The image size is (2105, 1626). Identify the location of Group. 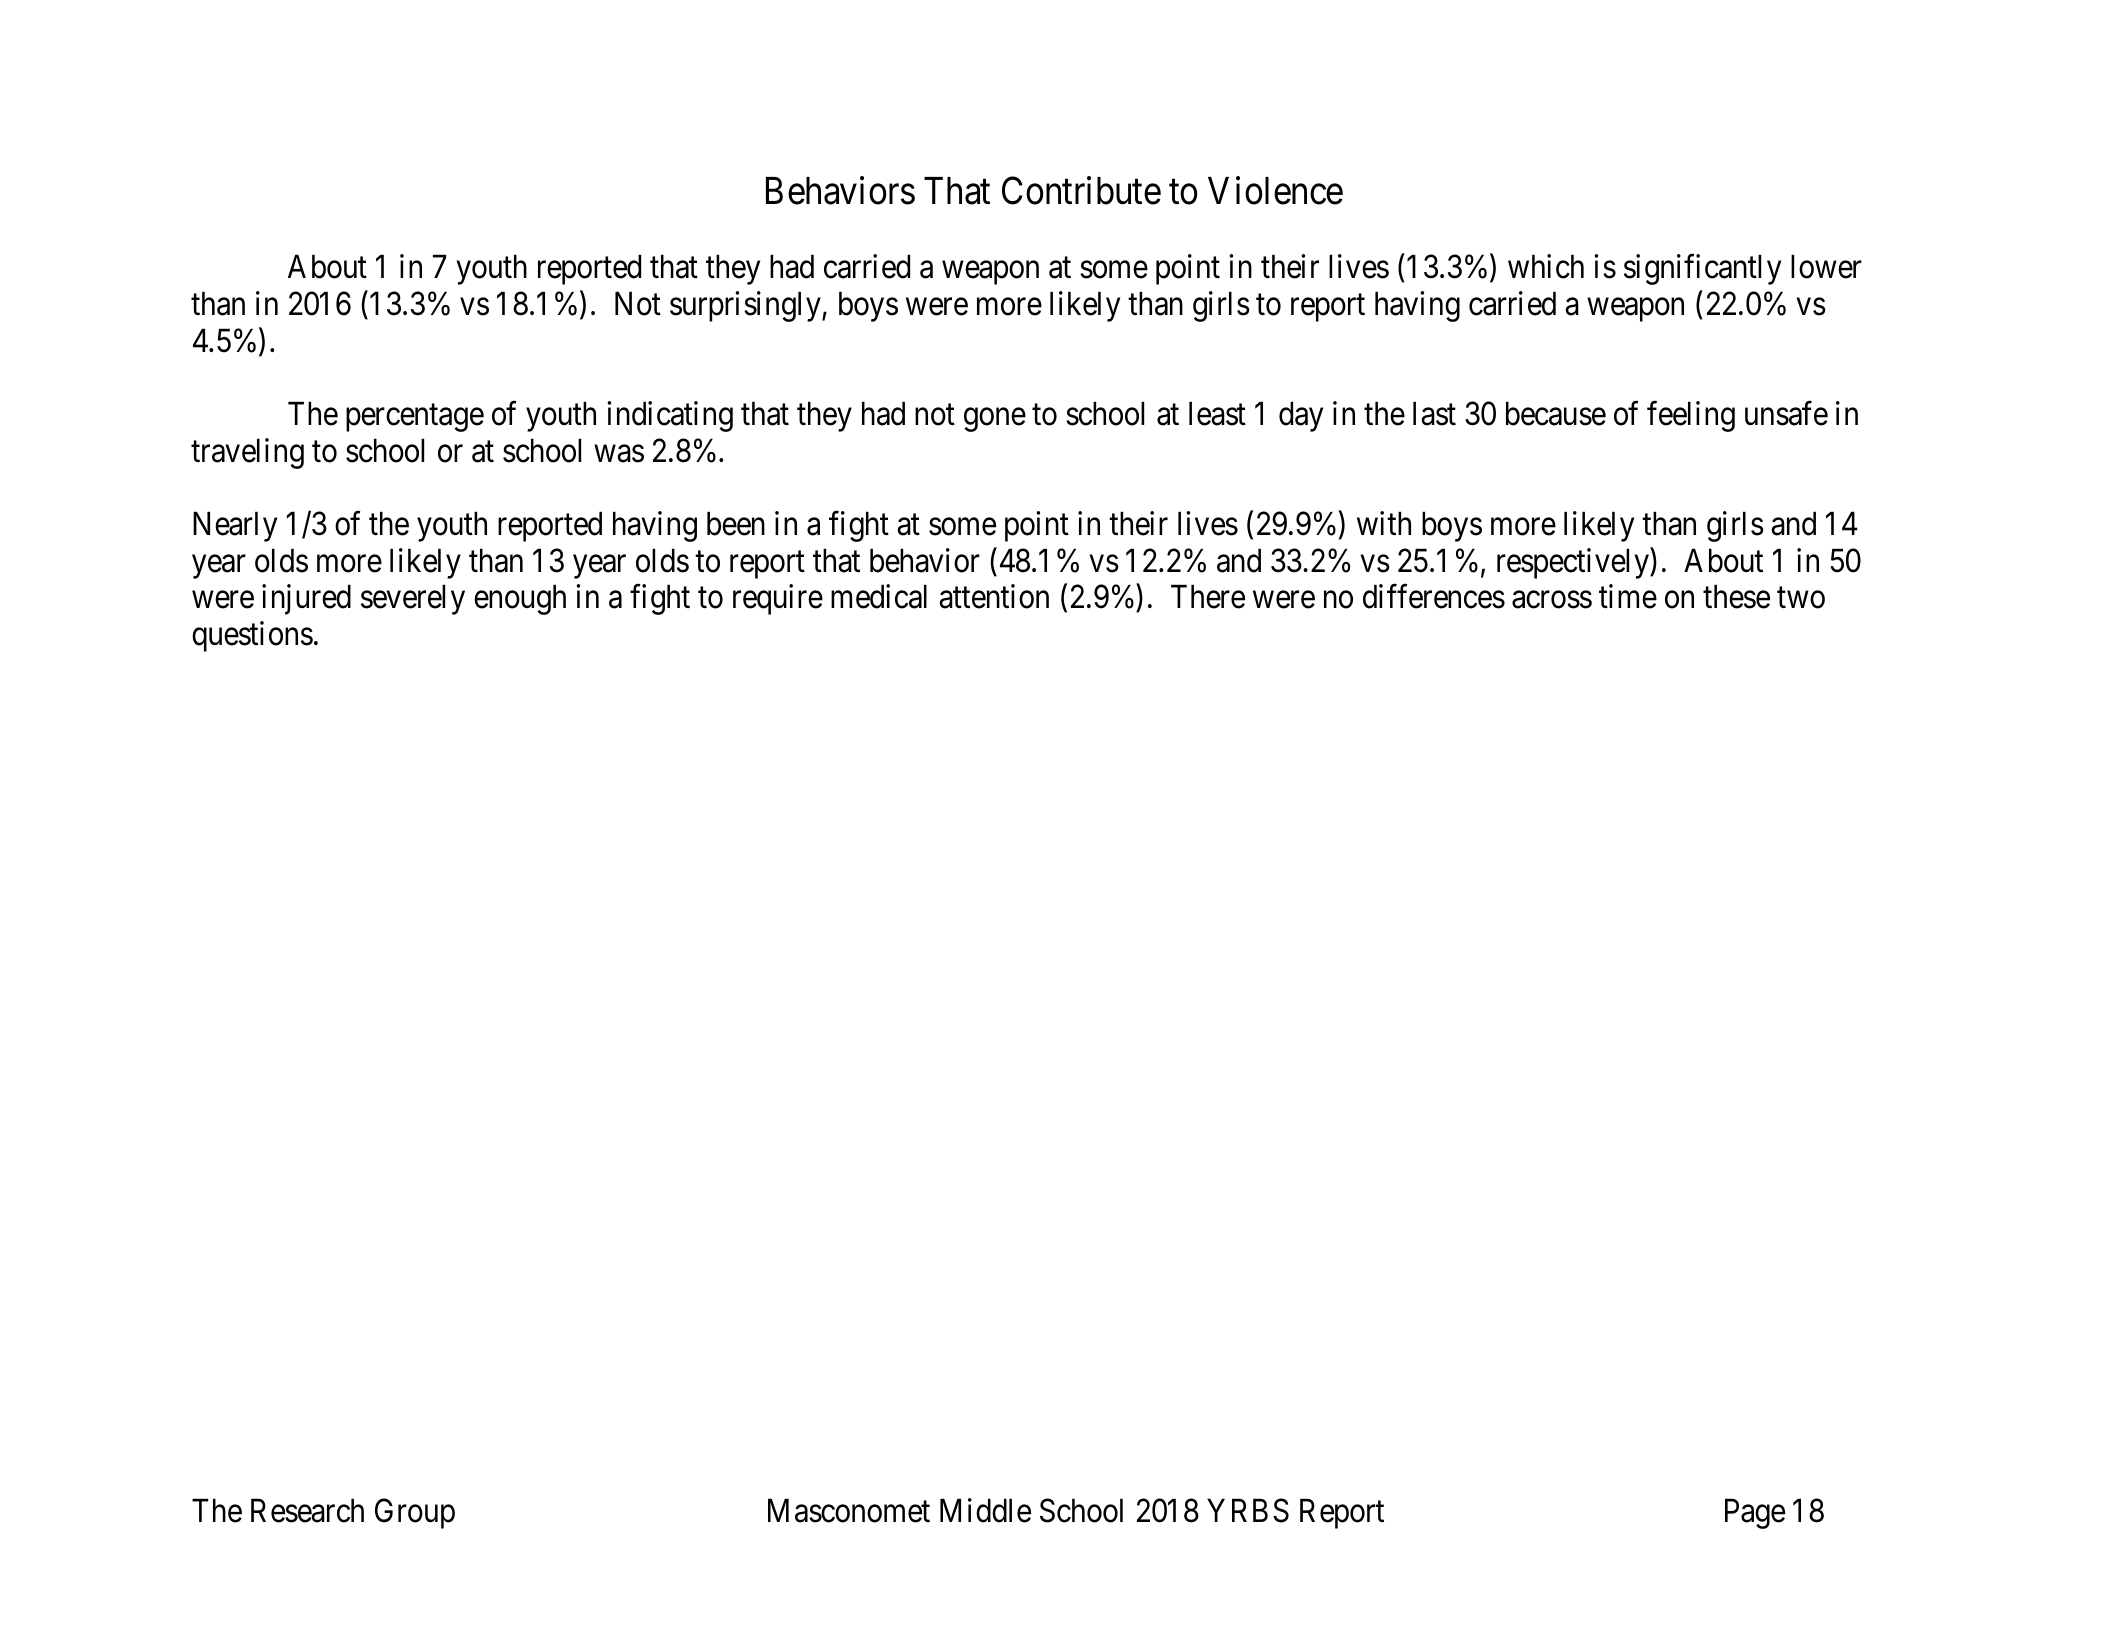
(415, 1514).
